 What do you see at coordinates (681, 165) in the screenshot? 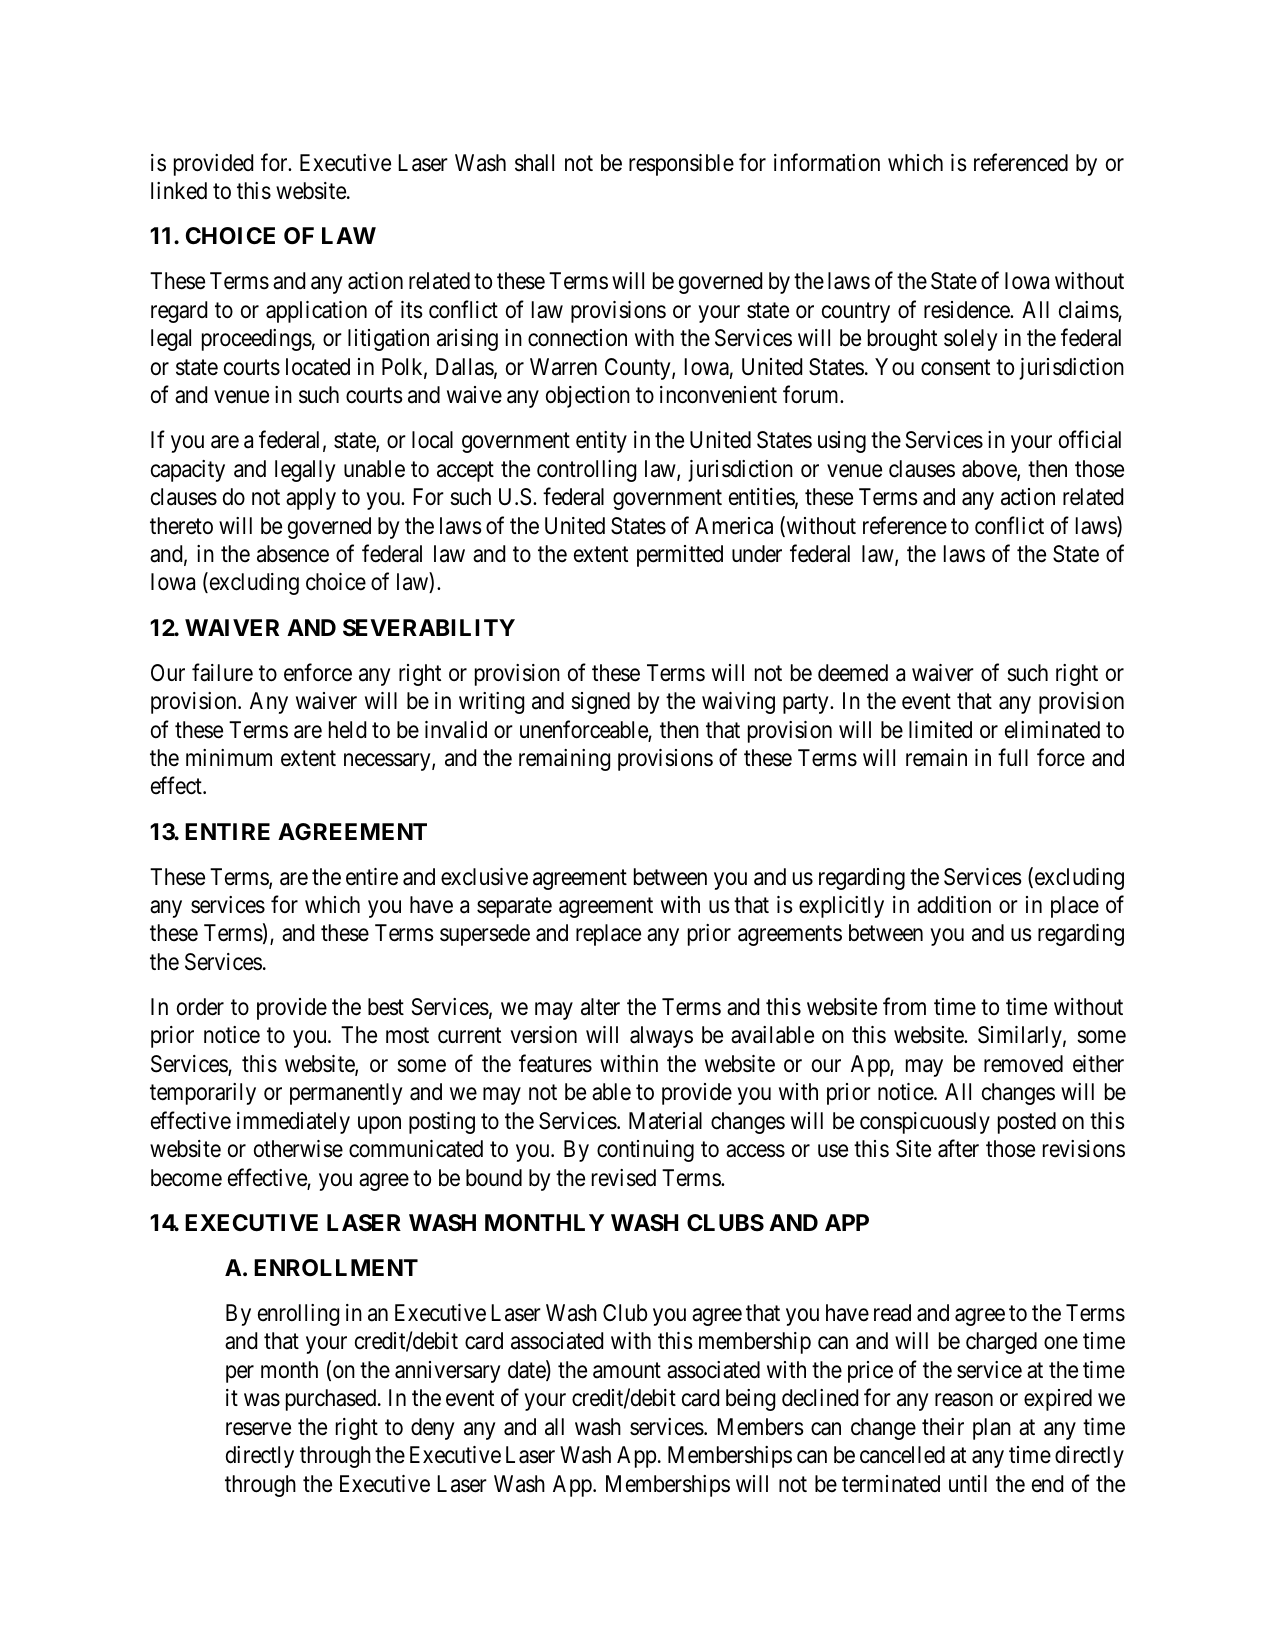
I see `responsible` at bounding box center [681, 165].
